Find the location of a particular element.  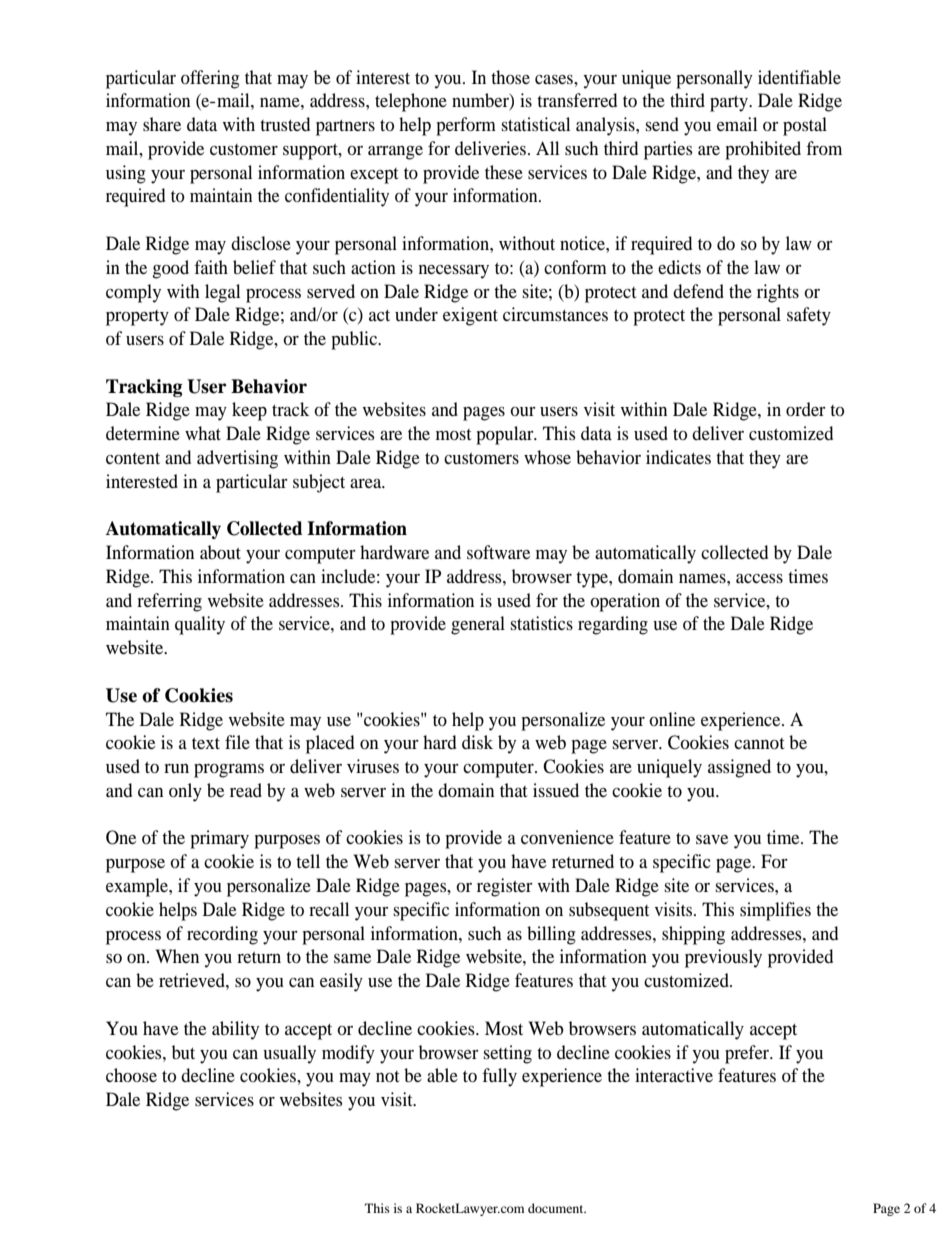

access is located at coordinates (759, 578).
